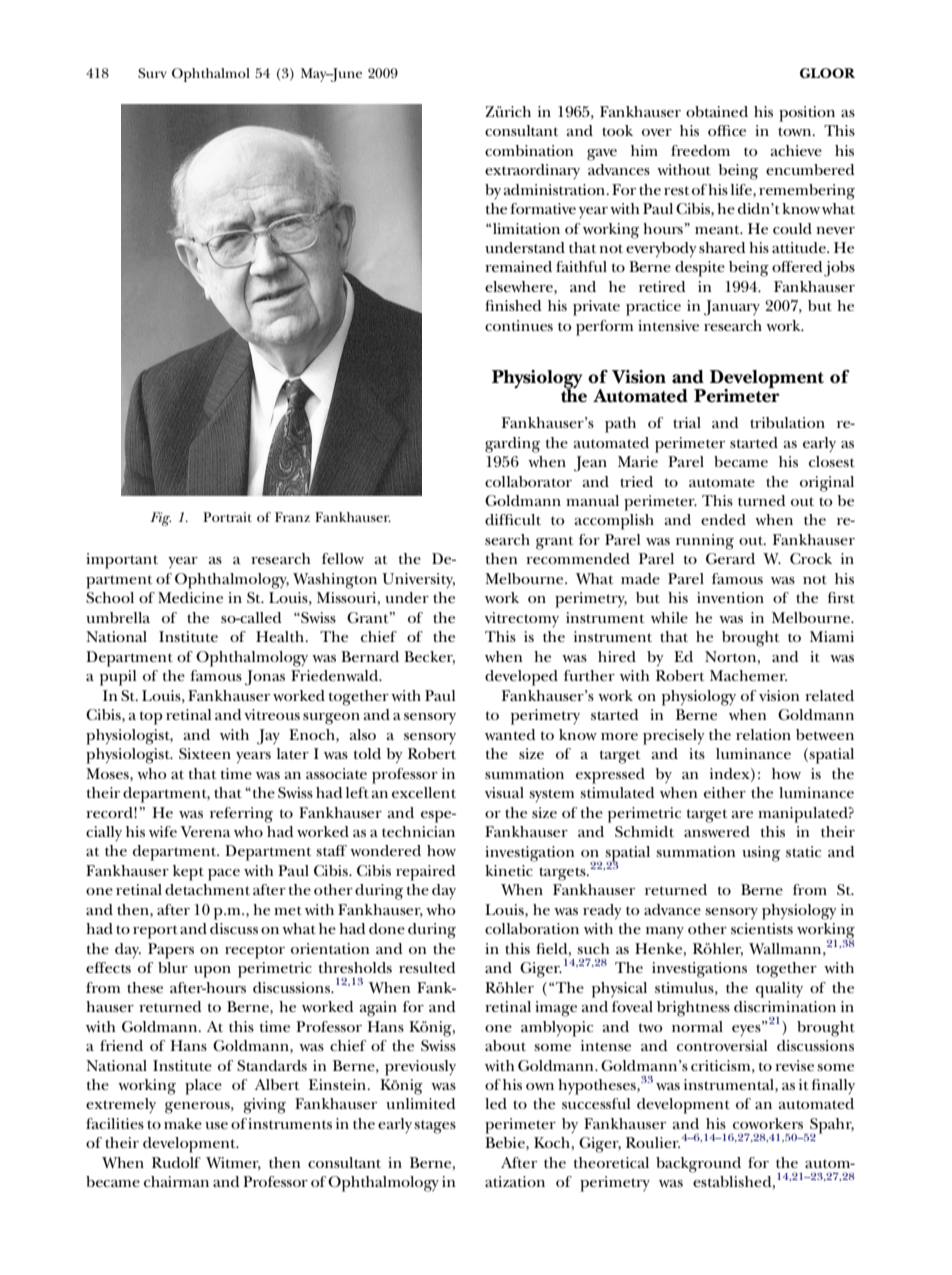  What do you see at coordinates (787, 422) in the page?
I see `tribulation` at bounding box center [787, 422].
